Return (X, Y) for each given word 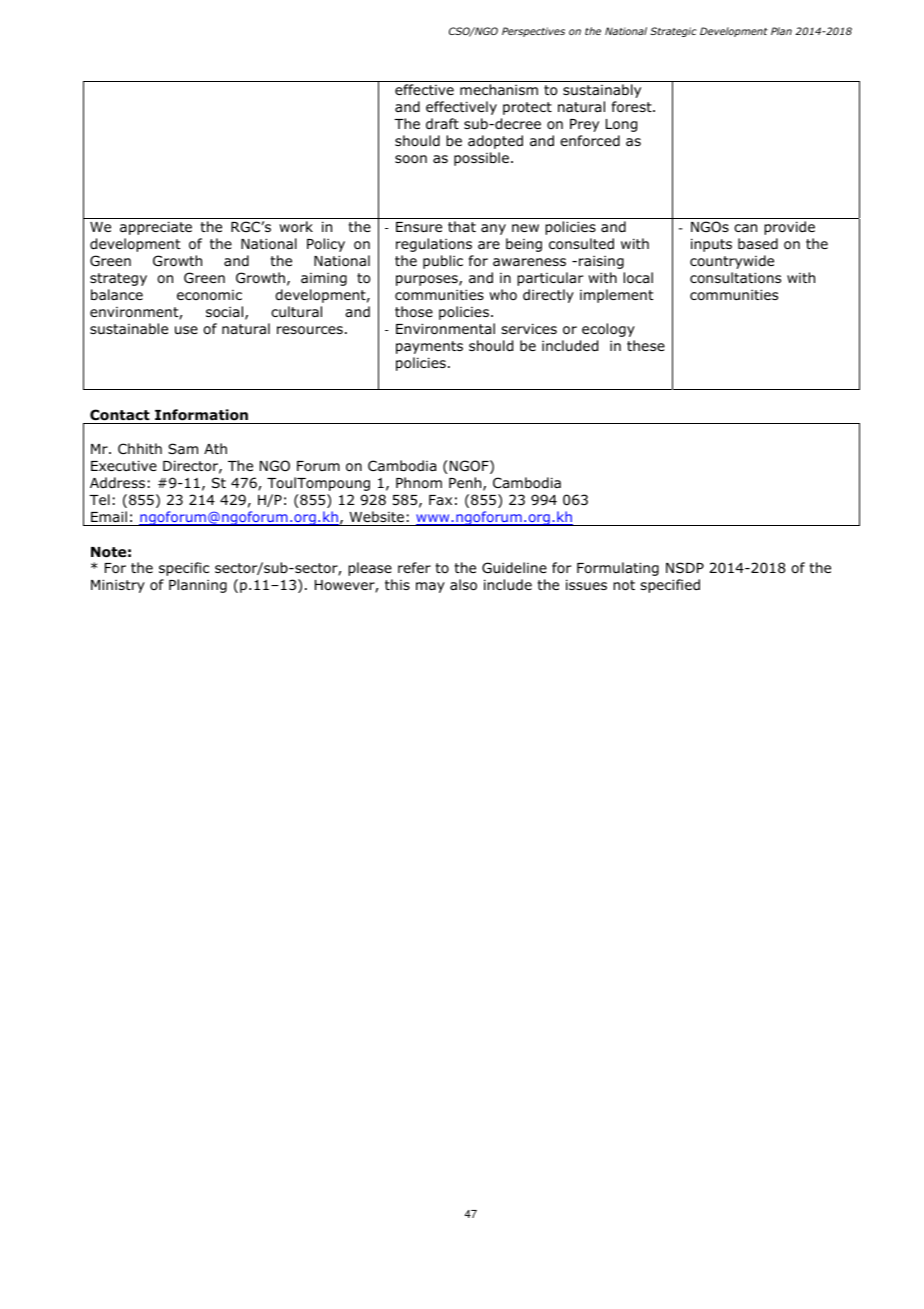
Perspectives (533, 32)
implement (617, 296)
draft (442, 123)
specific (184, 569)
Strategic (673, 32)
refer (414, 567)
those (414, 311)
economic (209, 295)
